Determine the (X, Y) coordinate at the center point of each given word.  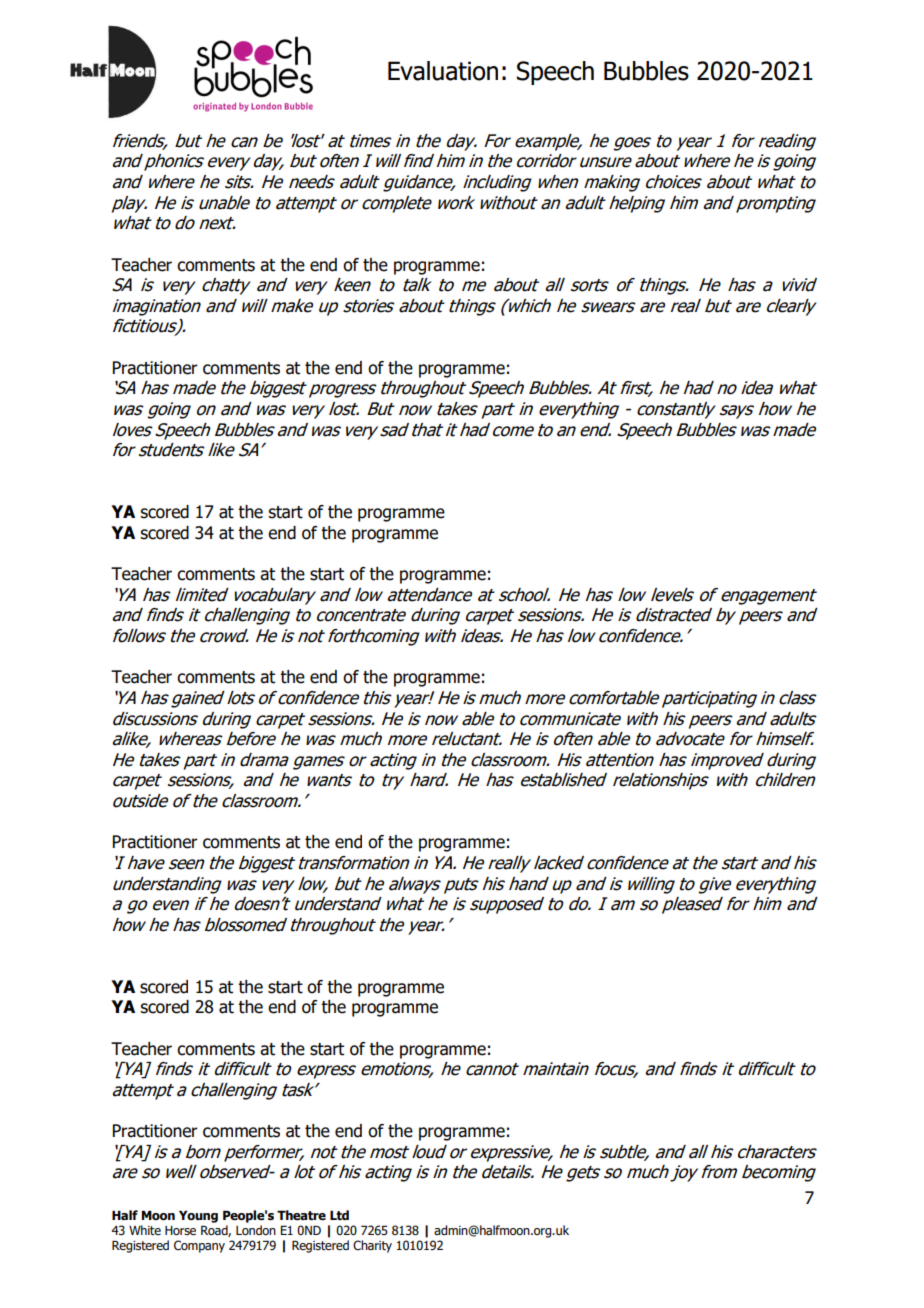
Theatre (301, 1215)
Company (199, 1246)
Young (198, 1216)
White (145, 1230)
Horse (180, 1231)
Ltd (339, 1215)
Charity (372, 1246)
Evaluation (443, 71)
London (256, 1230)
